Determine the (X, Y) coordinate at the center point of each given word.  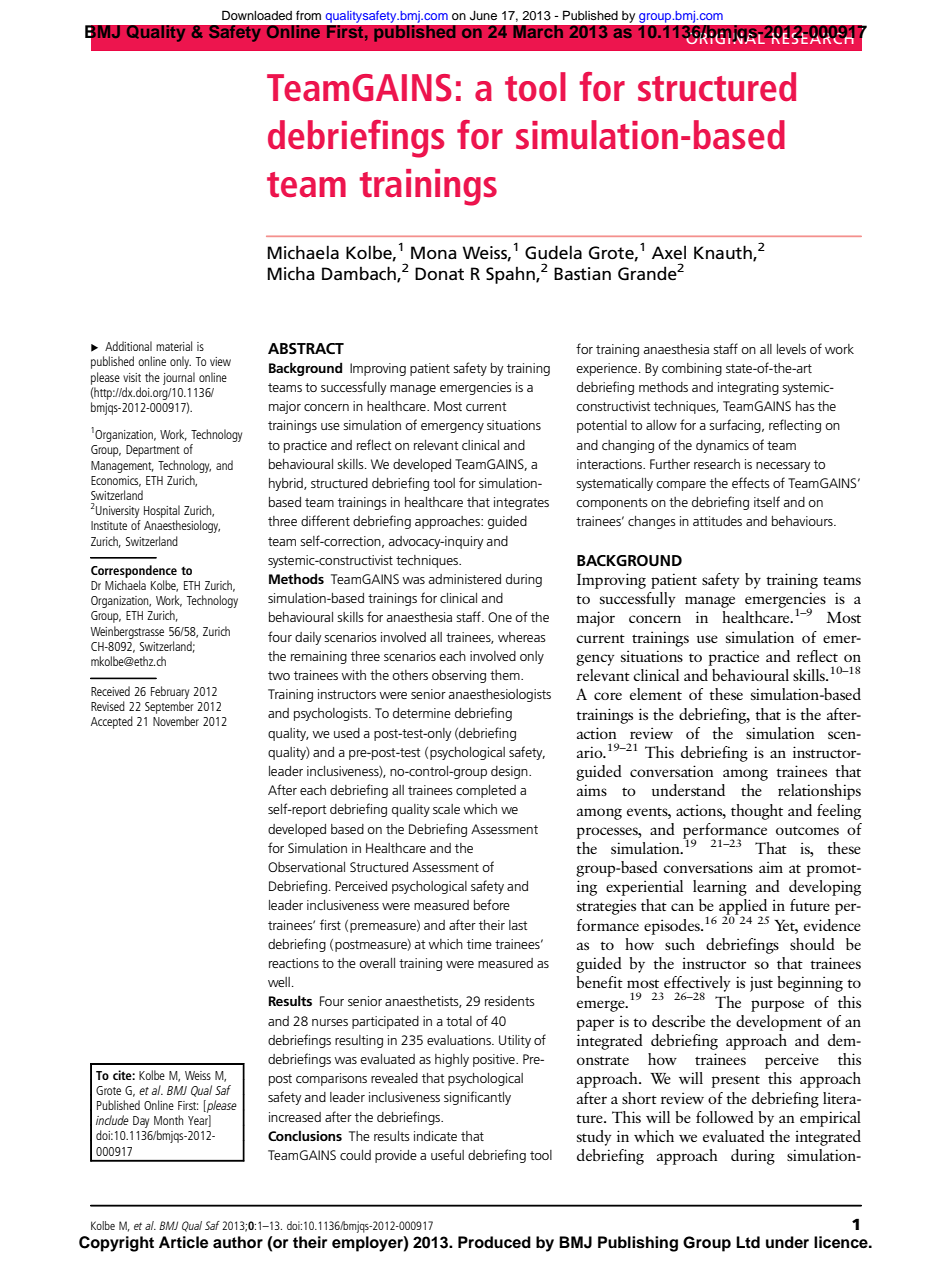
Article (183, 1242)
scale (446, 809)
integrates (521, 503)
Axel (669, 252)
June (483, 16)
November (176, 721)
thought (757, 812)
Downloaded (257, 15)
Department (153, 451)
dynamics (722, 446)
